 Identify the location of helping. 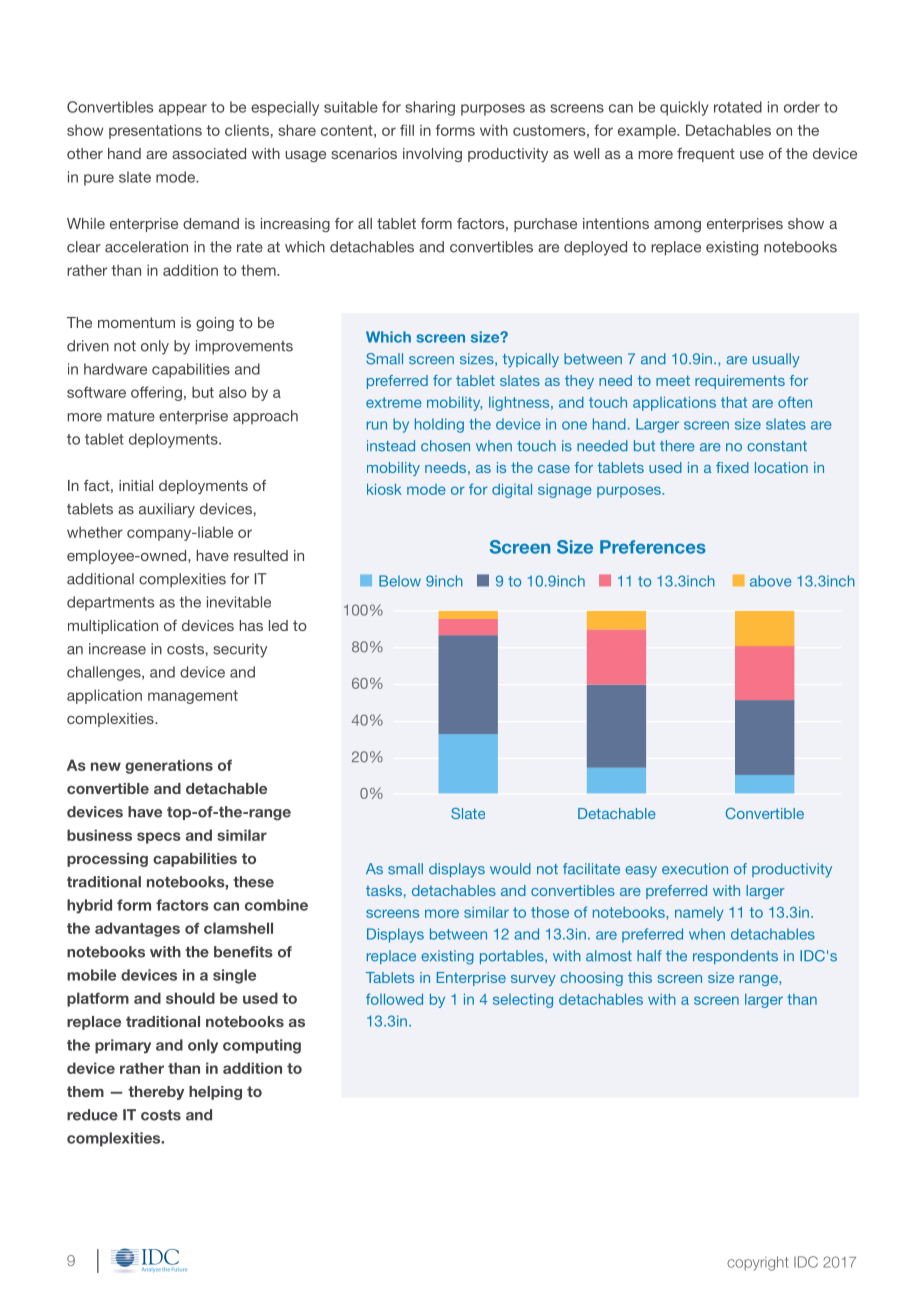
(215, 1093).
